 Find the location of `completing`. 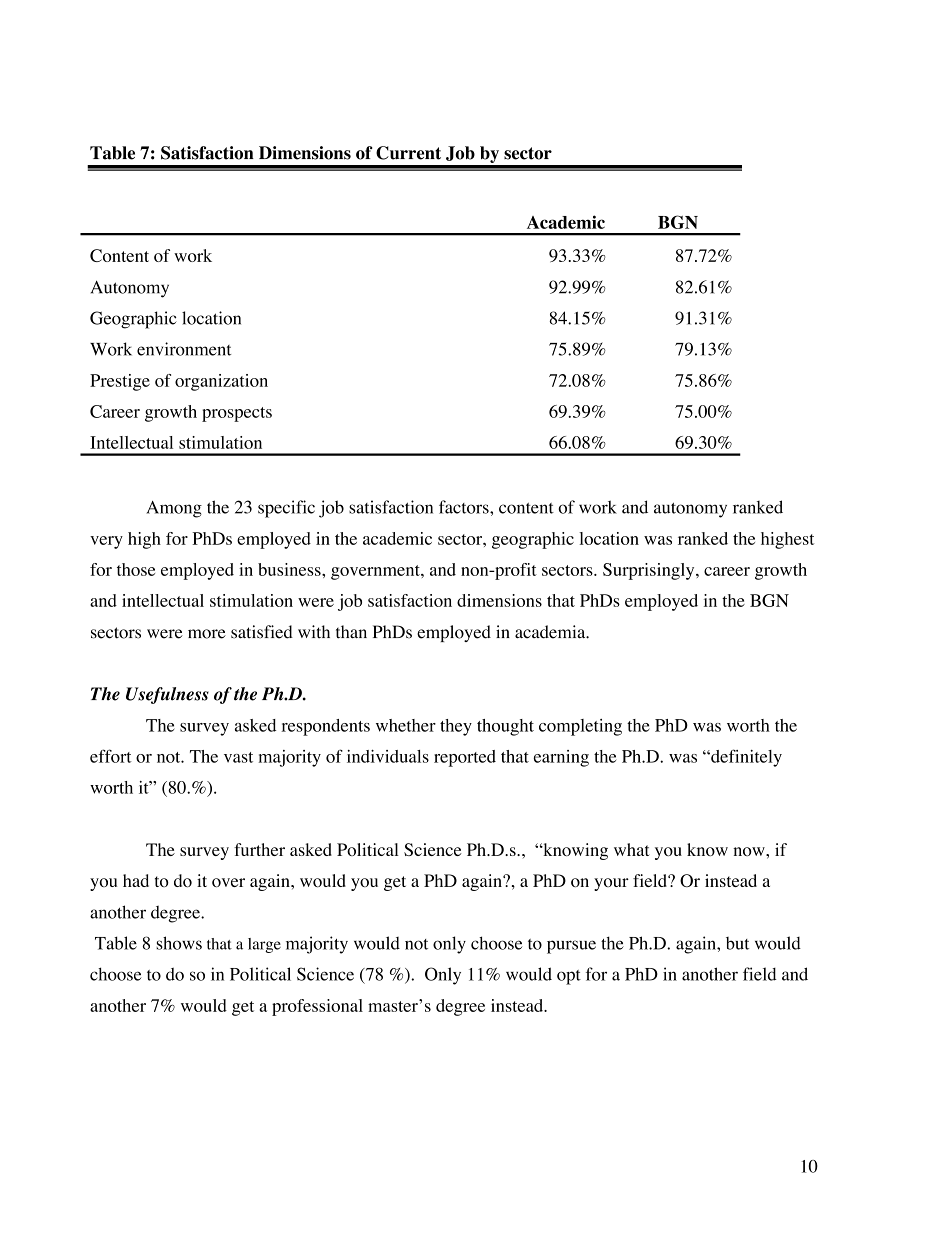

completing is located at coordinates (580, 727).
